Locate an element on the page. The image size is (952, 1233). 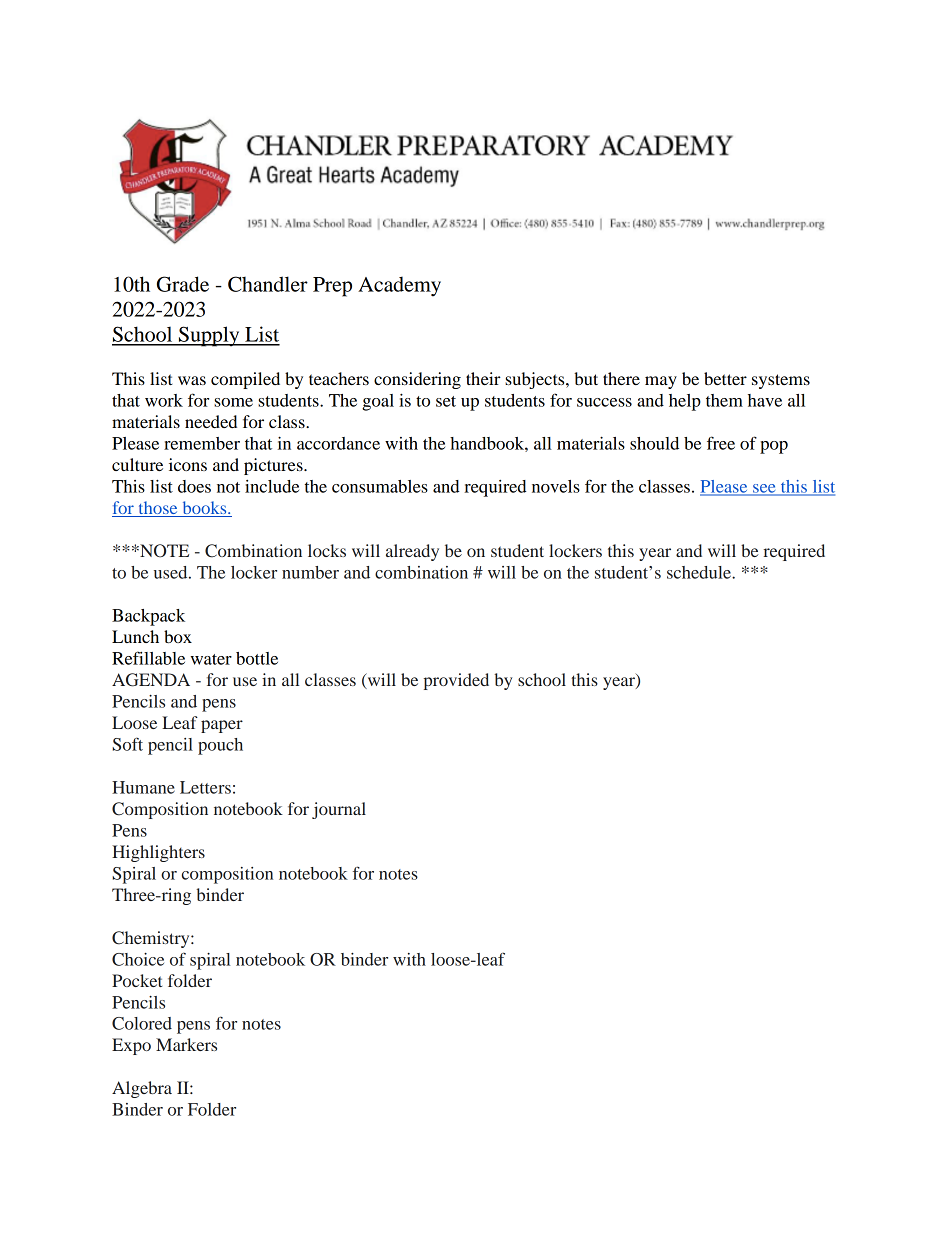
provided is located at coordinates (456, 681).
